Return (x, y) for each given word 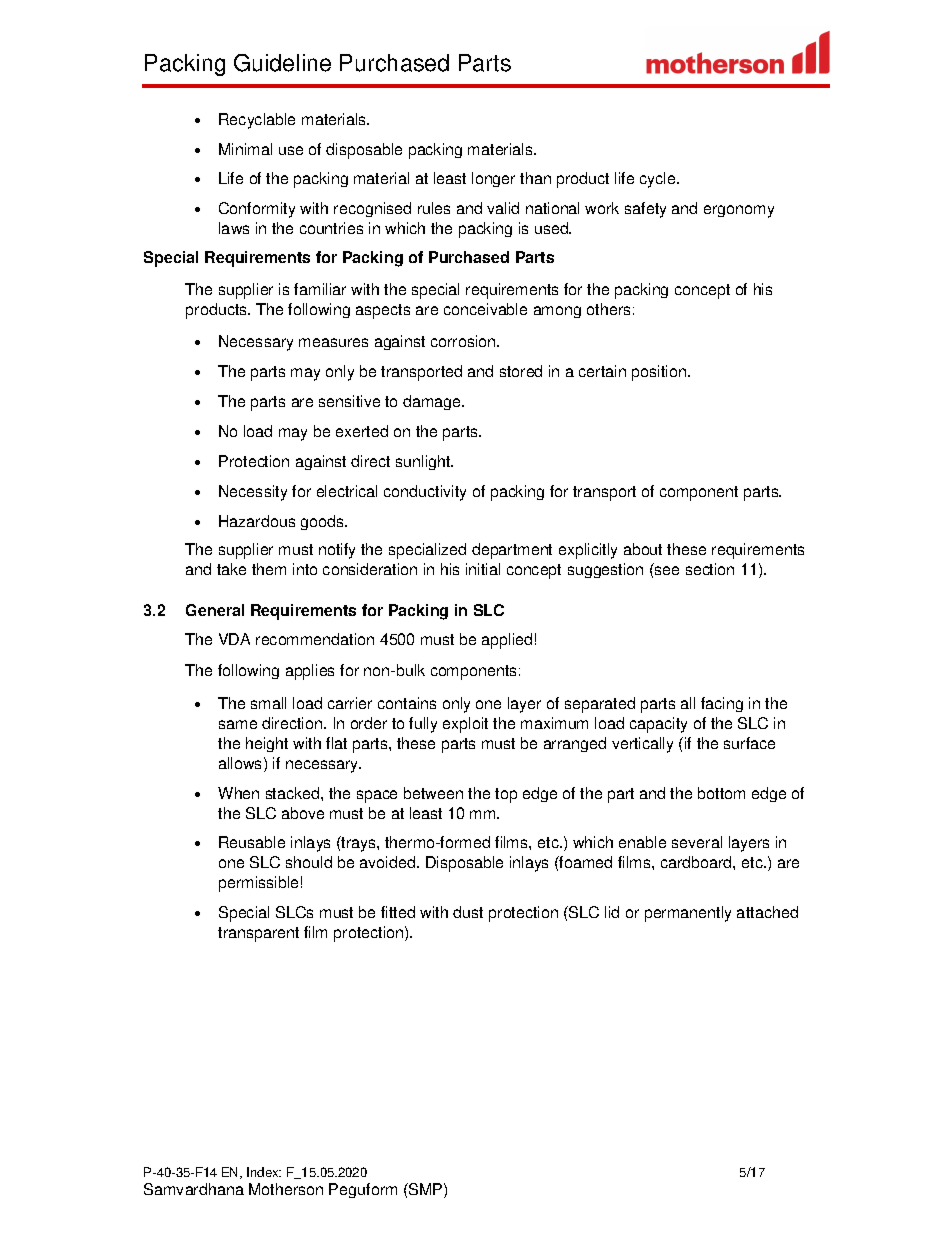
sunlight (424, 462)
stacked (294, 793)
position (659, 373)
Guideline (282, 63)
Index (264, 1172)
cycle (659, 180)
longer (493, 179)
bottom (721, 793)
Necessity (253, 493)
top (506, 795)
